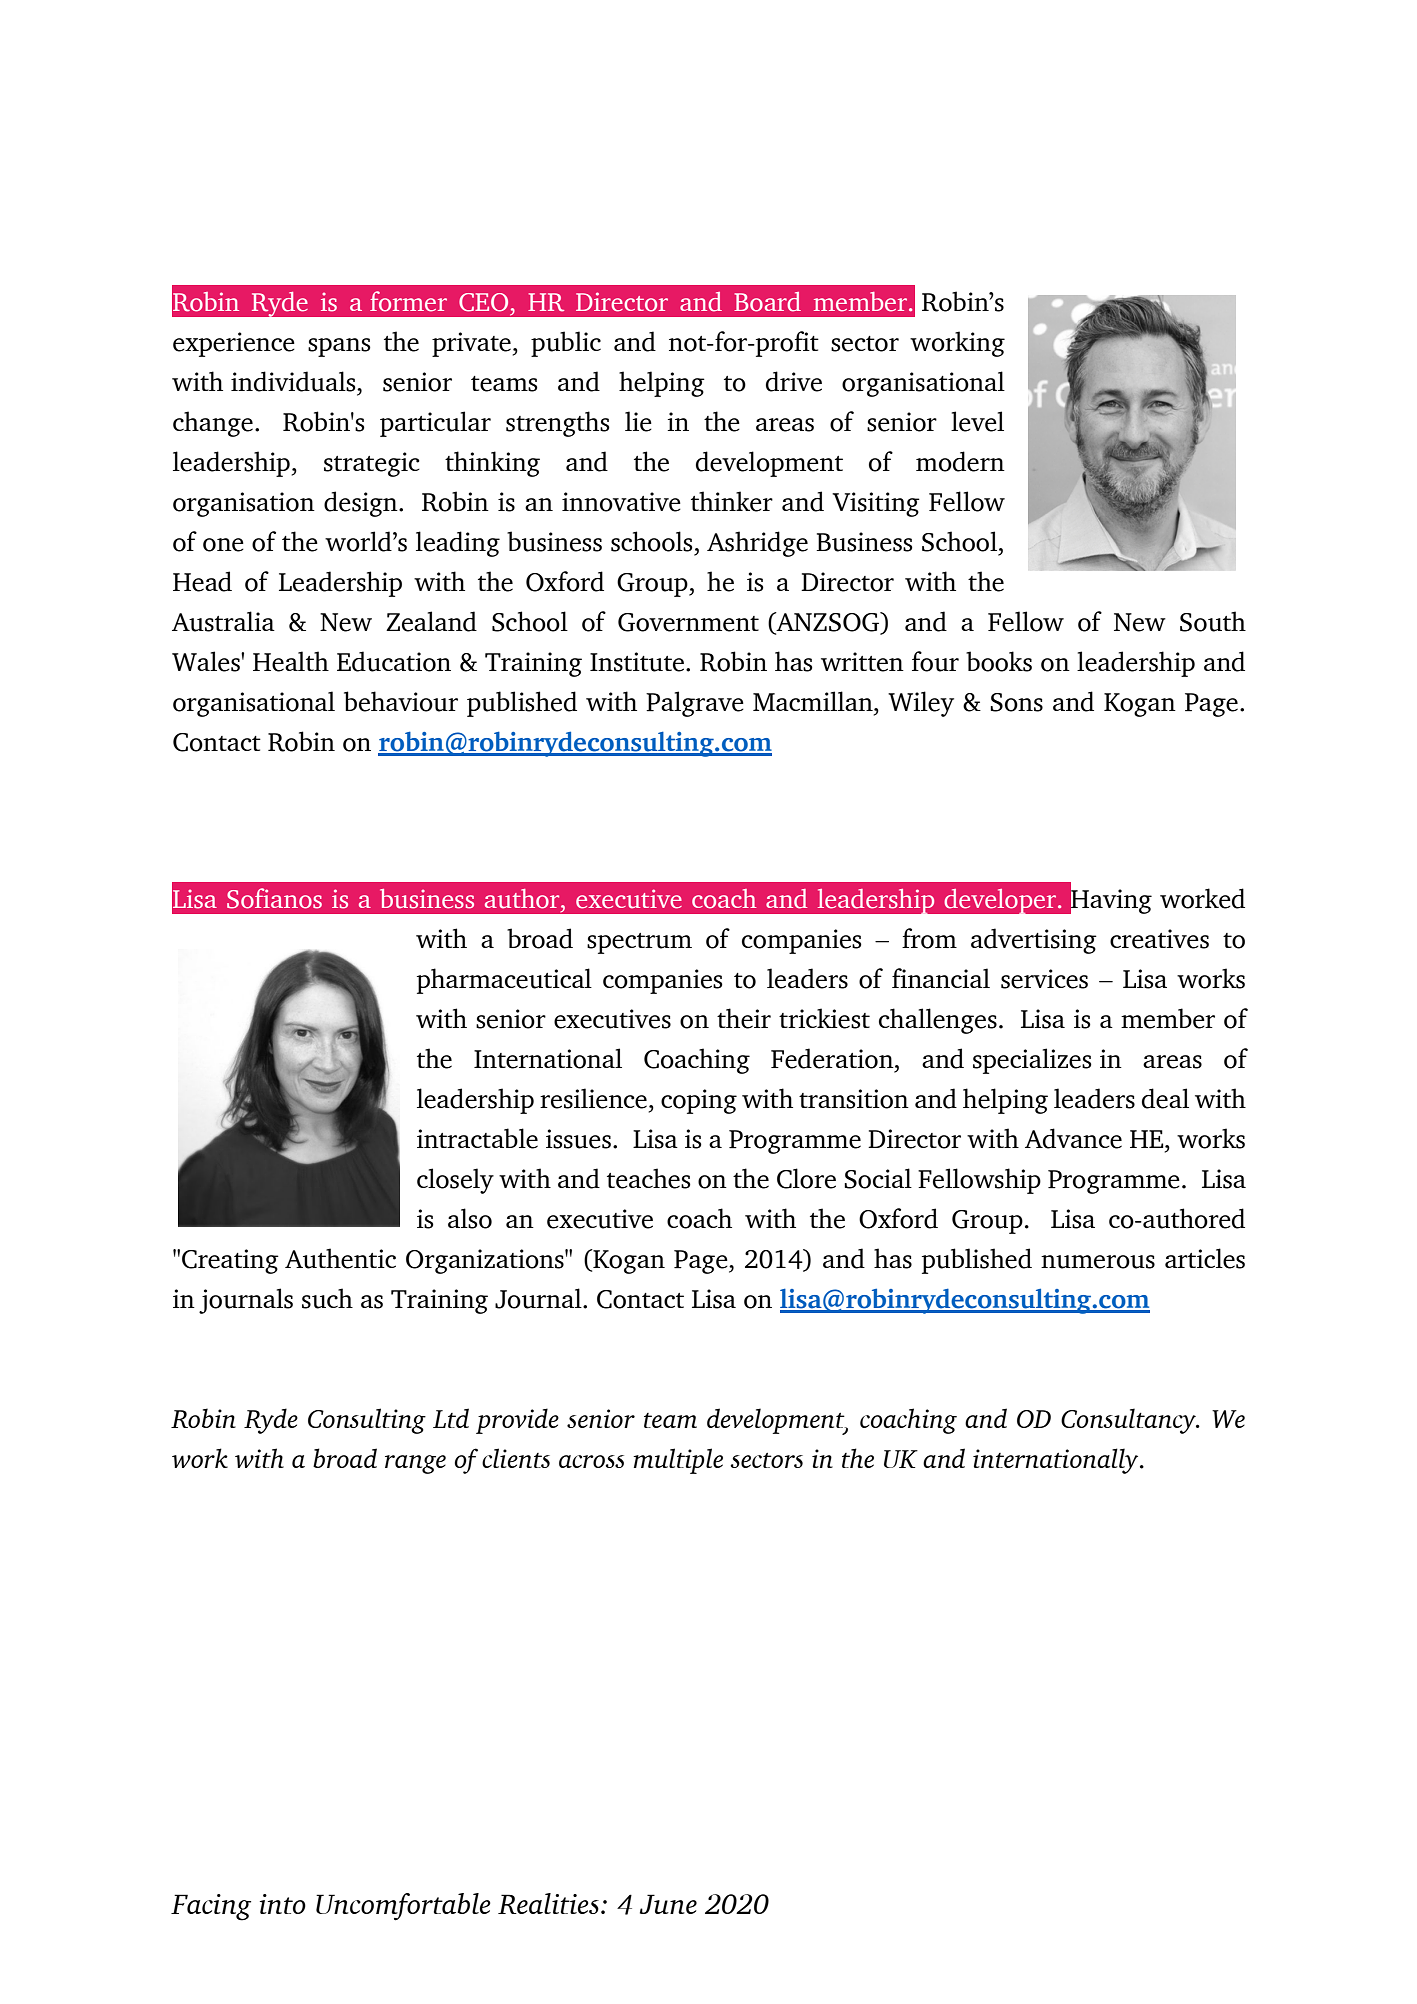 The width and height of the page is (1417, 2004). I want to click on coping, so click(699, 1101).
